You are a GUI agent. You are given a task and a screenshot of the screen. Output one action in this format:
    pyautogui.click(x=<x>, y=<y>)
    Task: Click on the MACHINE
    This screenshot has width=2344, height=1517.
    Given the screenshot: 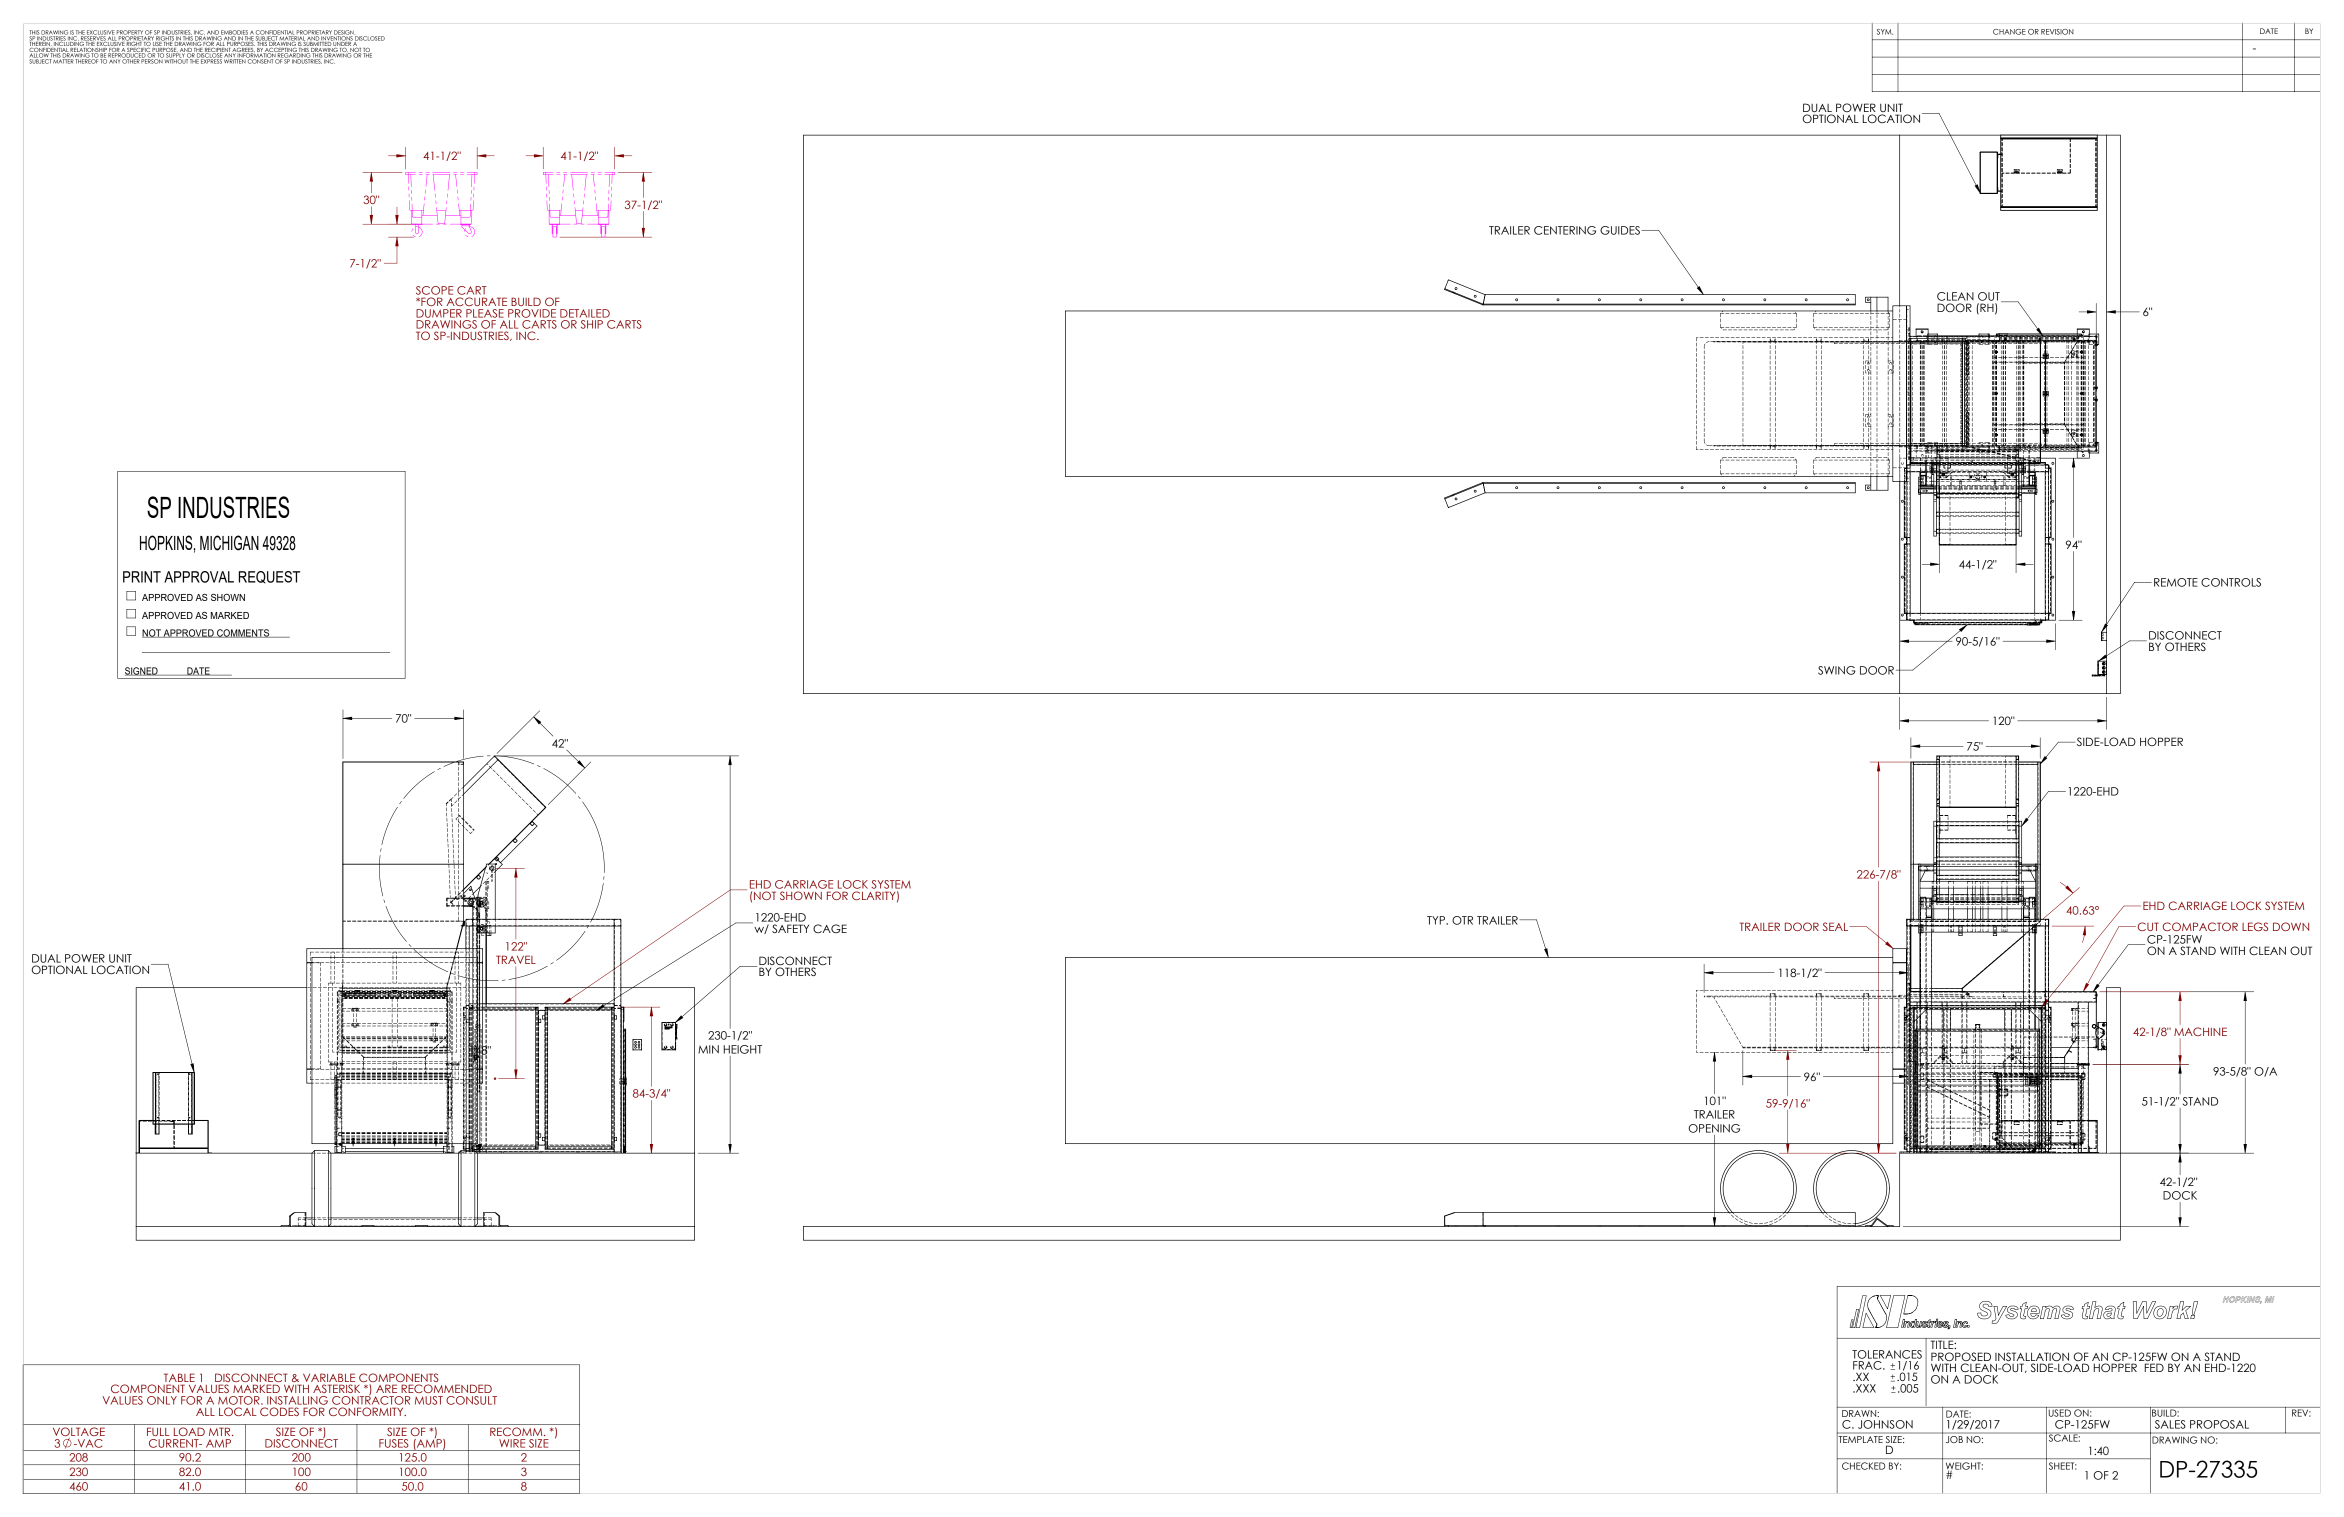 What is the action you would take?
    pyautogui.click(x=2200, y=1033)
